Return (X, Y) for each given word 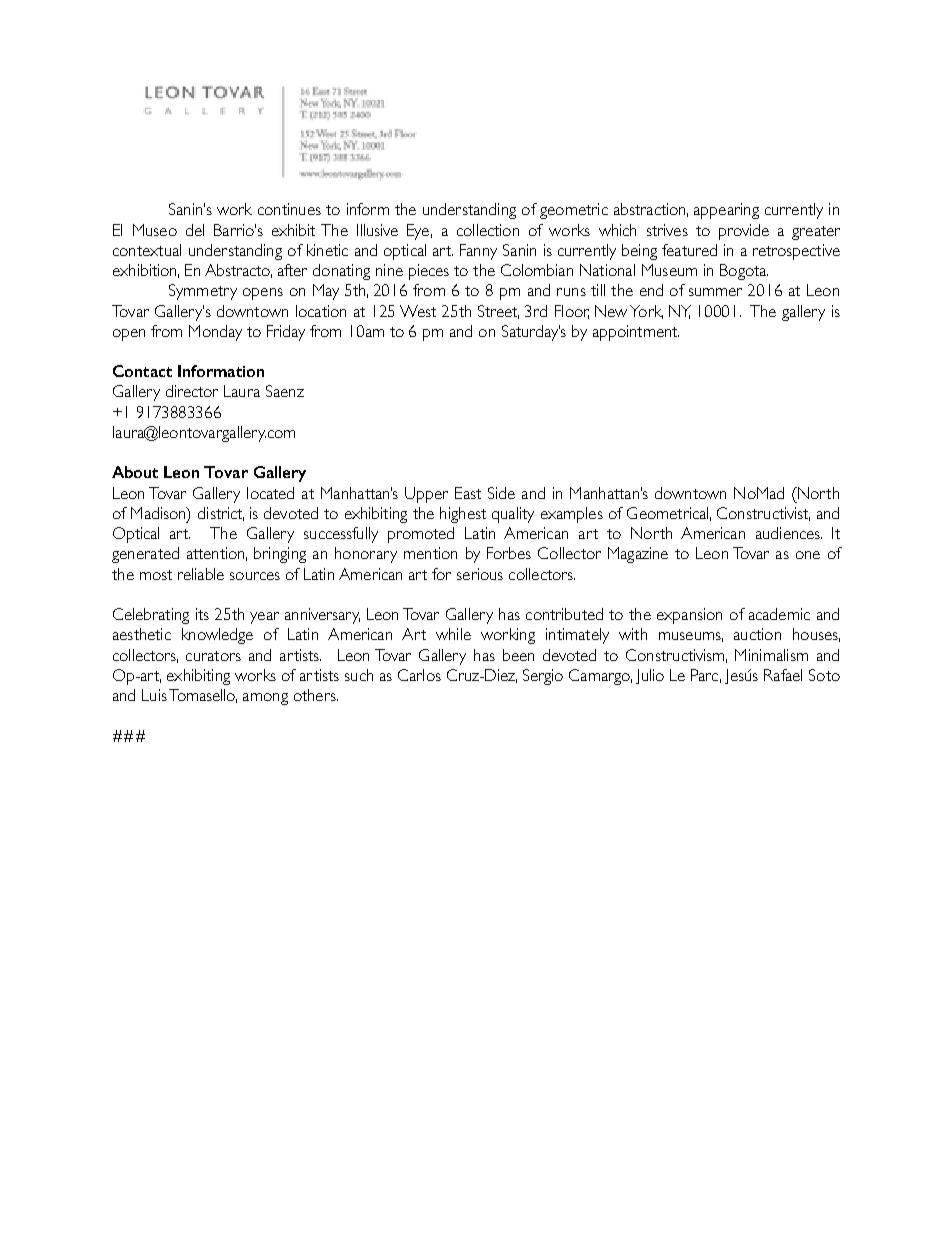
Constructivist (763, 514)
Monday (215, 333)
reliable (201, 574)
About (135, 472)
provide (744, 232)
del (195, 230)
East (468, 493)
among (265, 699)
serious (480, 574)
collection (488, 230)
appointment (636, 333)
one (808, 555)
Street (498, 312)
